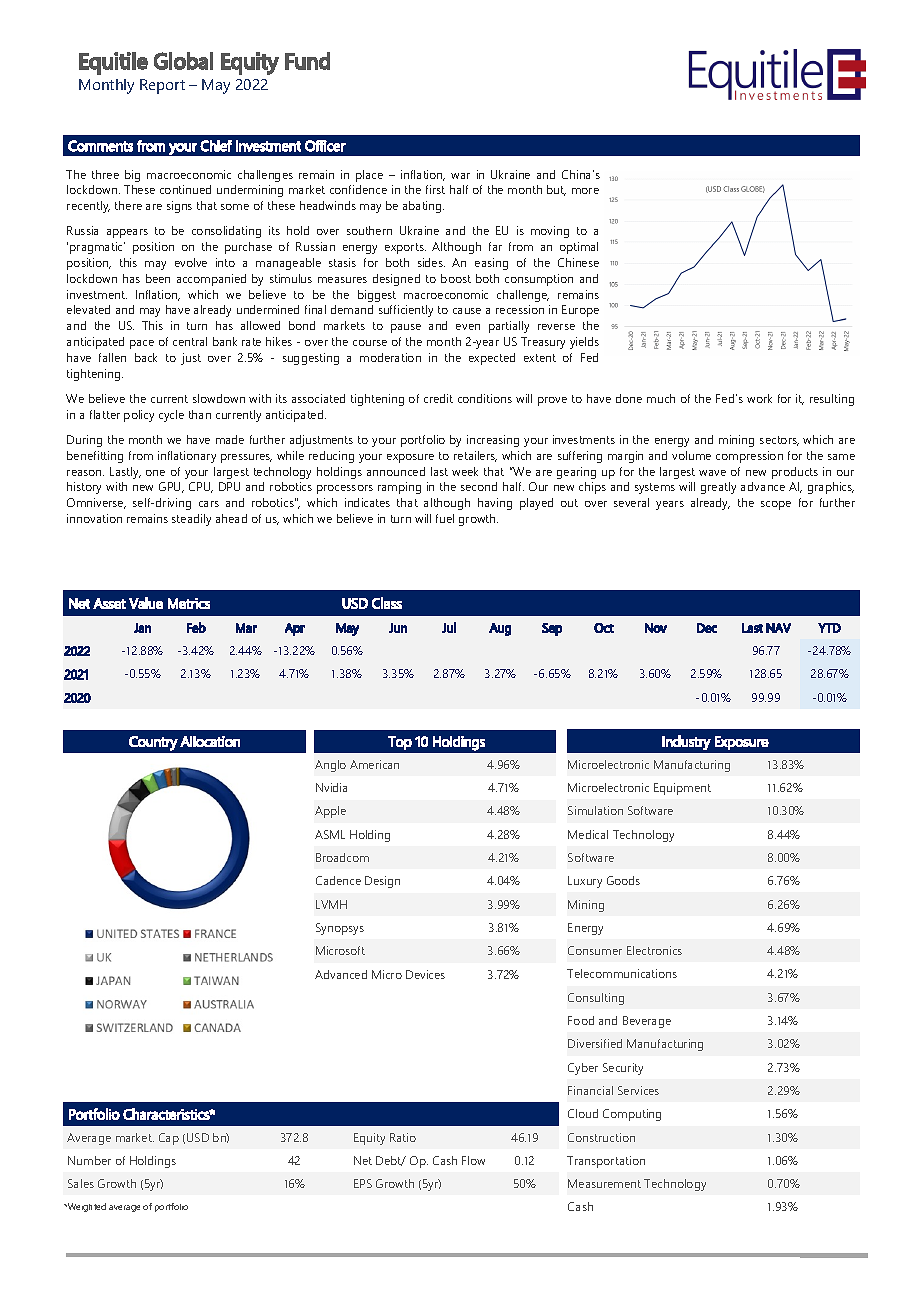  Describe the element at coordinates (585, 191) in the image. I see `more` at that location.
